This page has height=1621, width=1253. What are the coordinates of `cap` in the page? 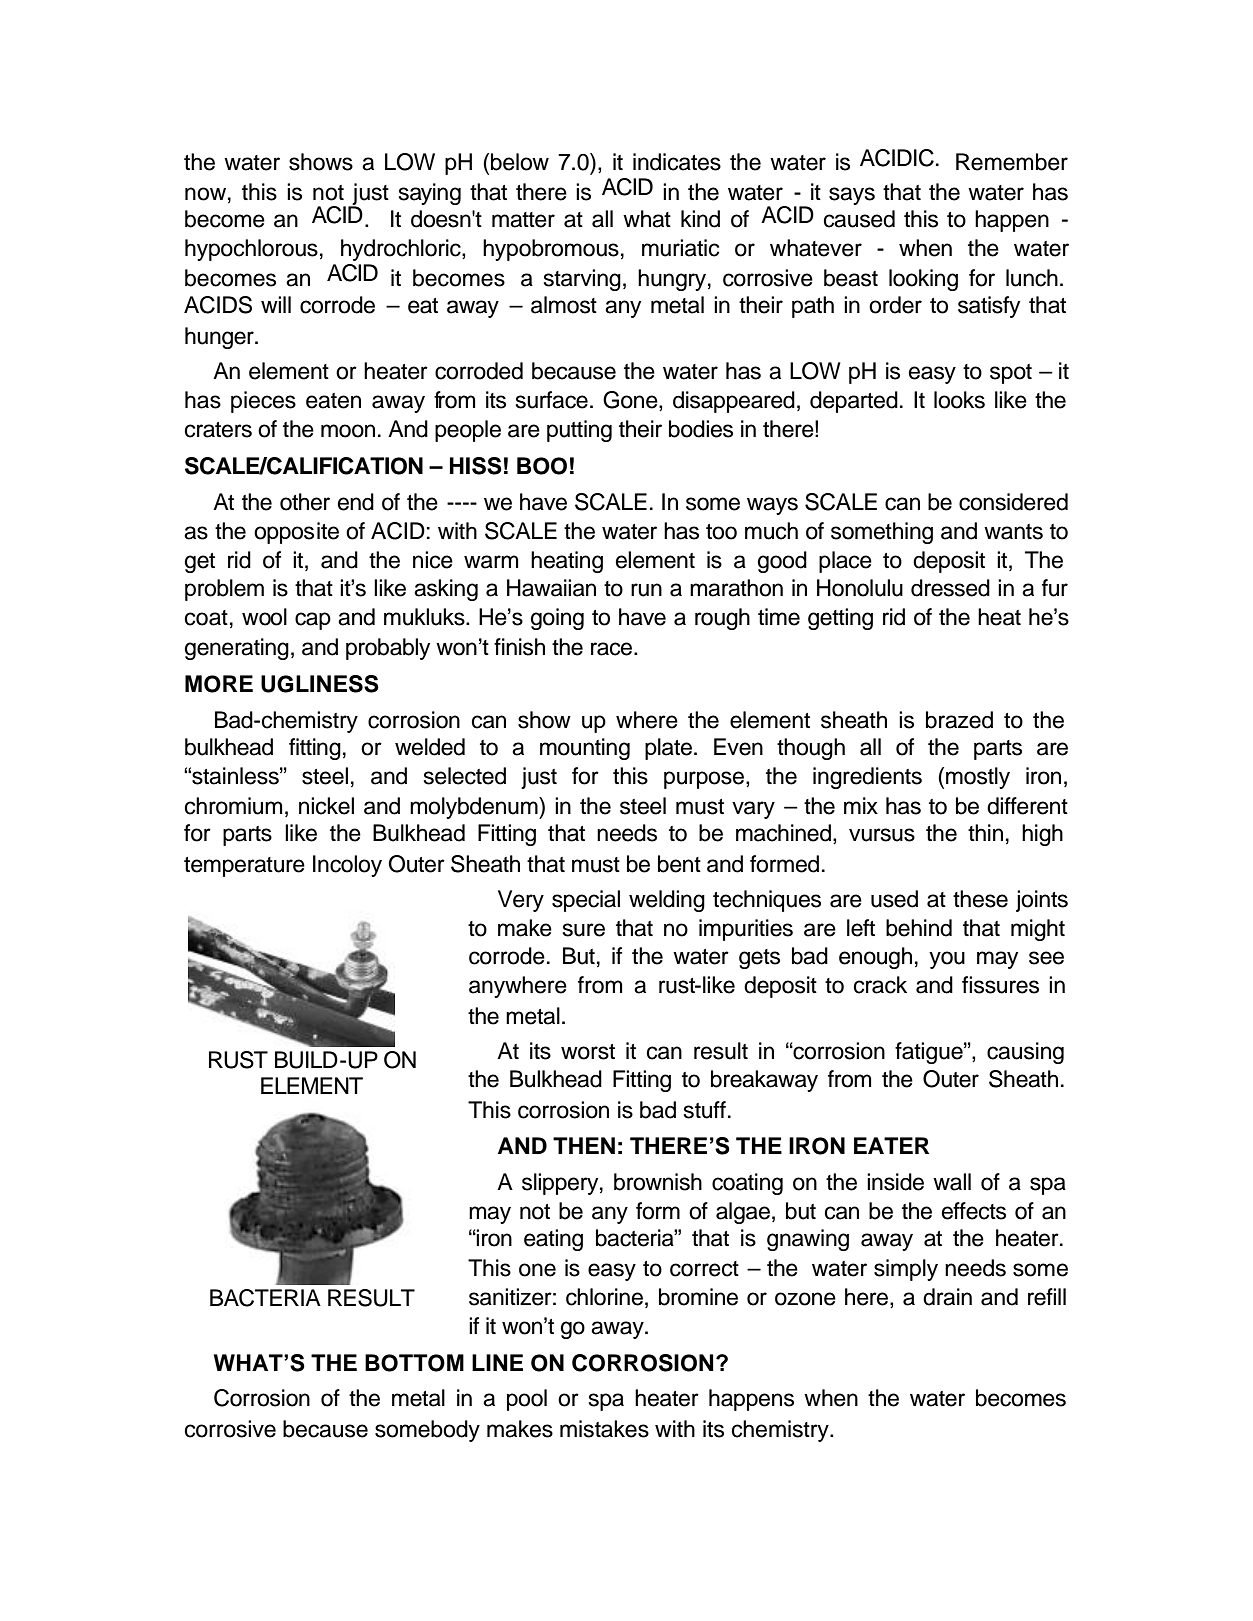 It's located at (313, 621).
